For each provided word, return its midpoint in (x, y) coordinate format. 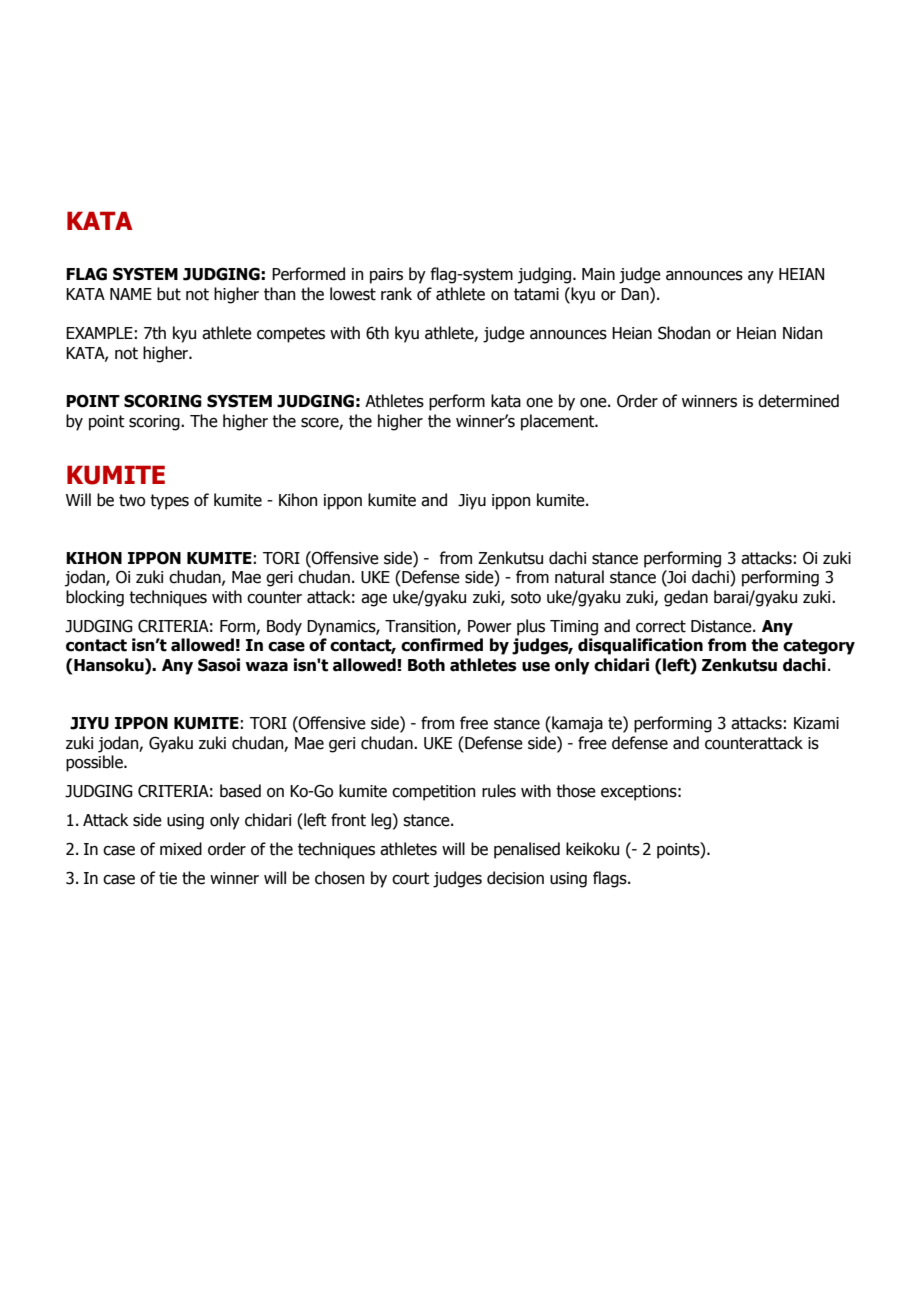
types (169, 502)
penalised (527, 850)
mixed (181, 849)
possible (95, 763)
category (819, 647)
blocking (95, 598)
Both (426, 665)
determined (798, 401)
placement (559, 422)
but (169, 294)
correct (661, 626)
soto (526, 597)
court (411, 878)
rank (396, 294)
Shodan (684, 333)
